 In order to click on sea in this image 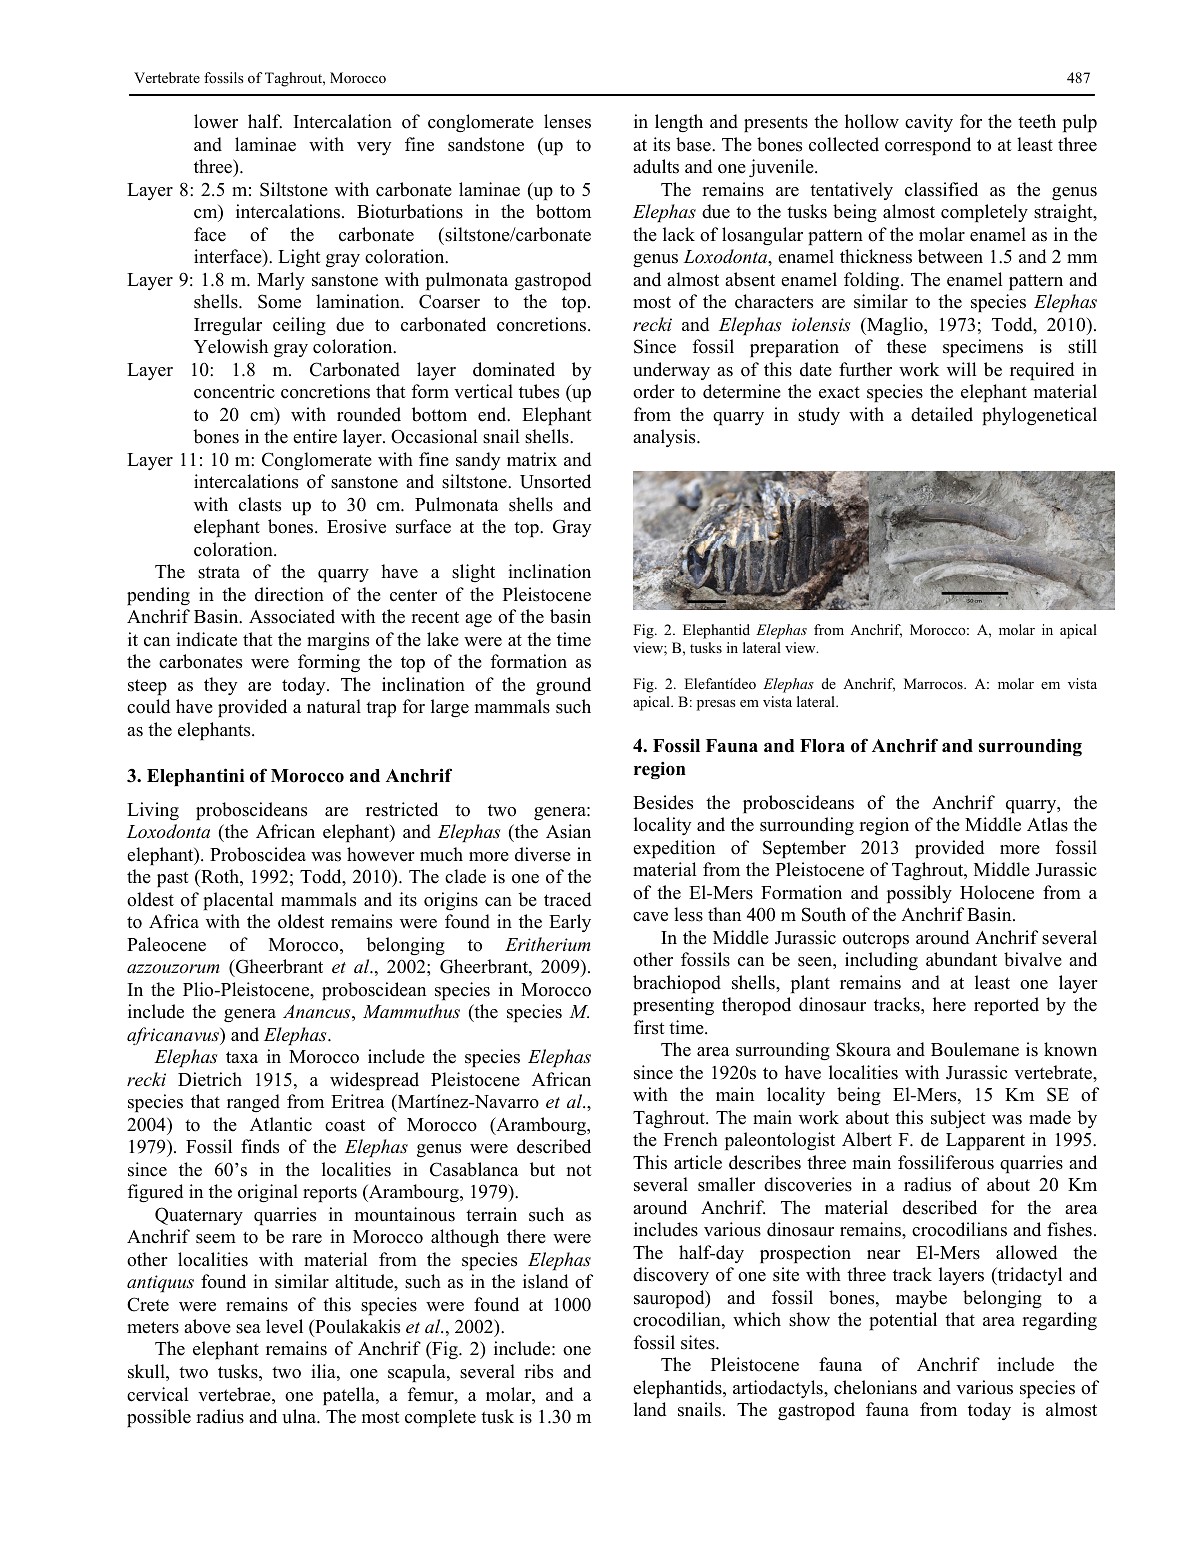, I will do `click(248, 1329)`.
